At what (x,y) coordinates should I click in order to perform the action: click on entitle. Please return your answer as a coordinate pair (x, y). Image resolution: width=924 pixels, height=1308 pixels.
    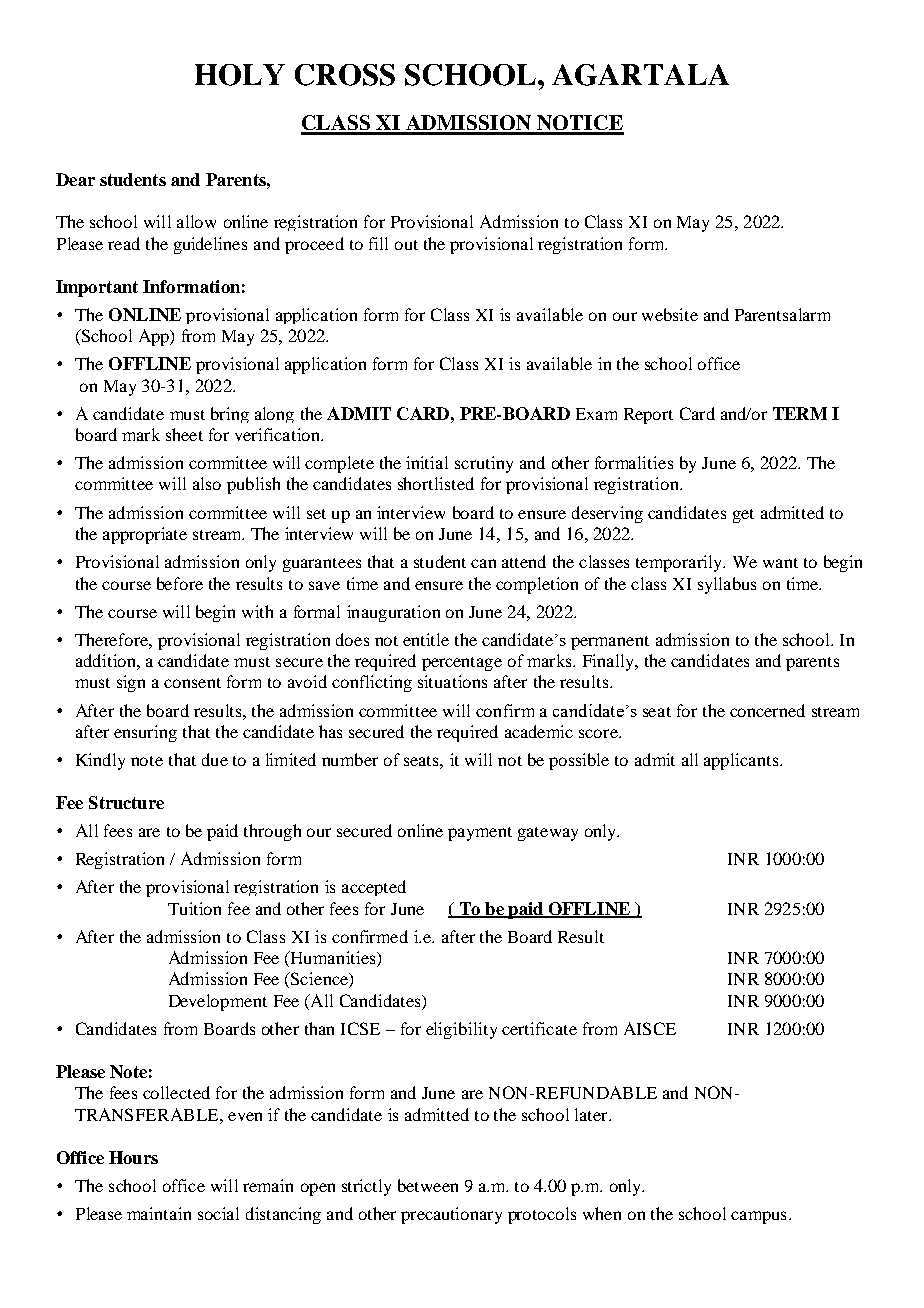
    Looking at the image, I should click on (426, 639).
